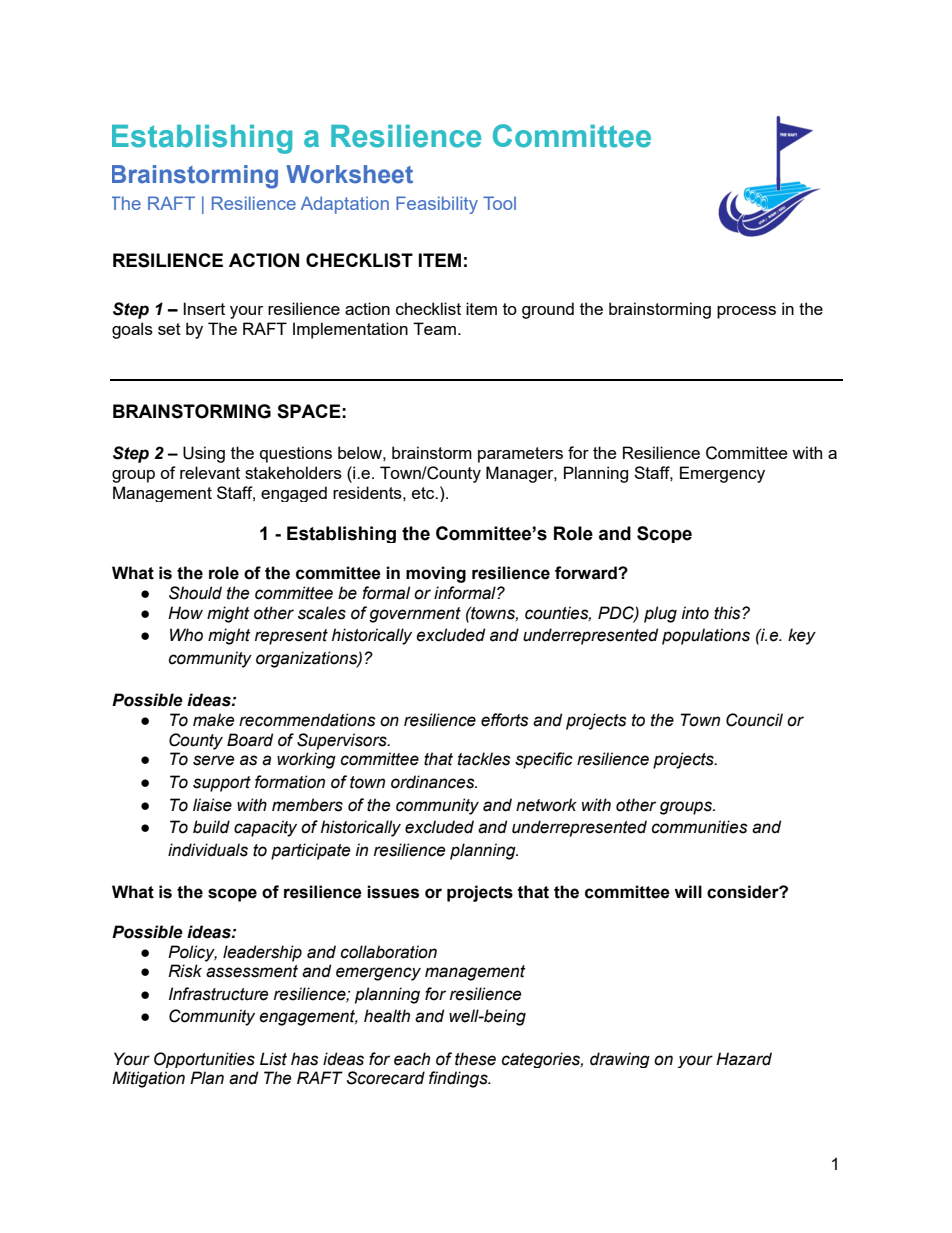 The width and height of the screenshot is (952, 1233). I want to click on Adaptation, so click(345, 205).
